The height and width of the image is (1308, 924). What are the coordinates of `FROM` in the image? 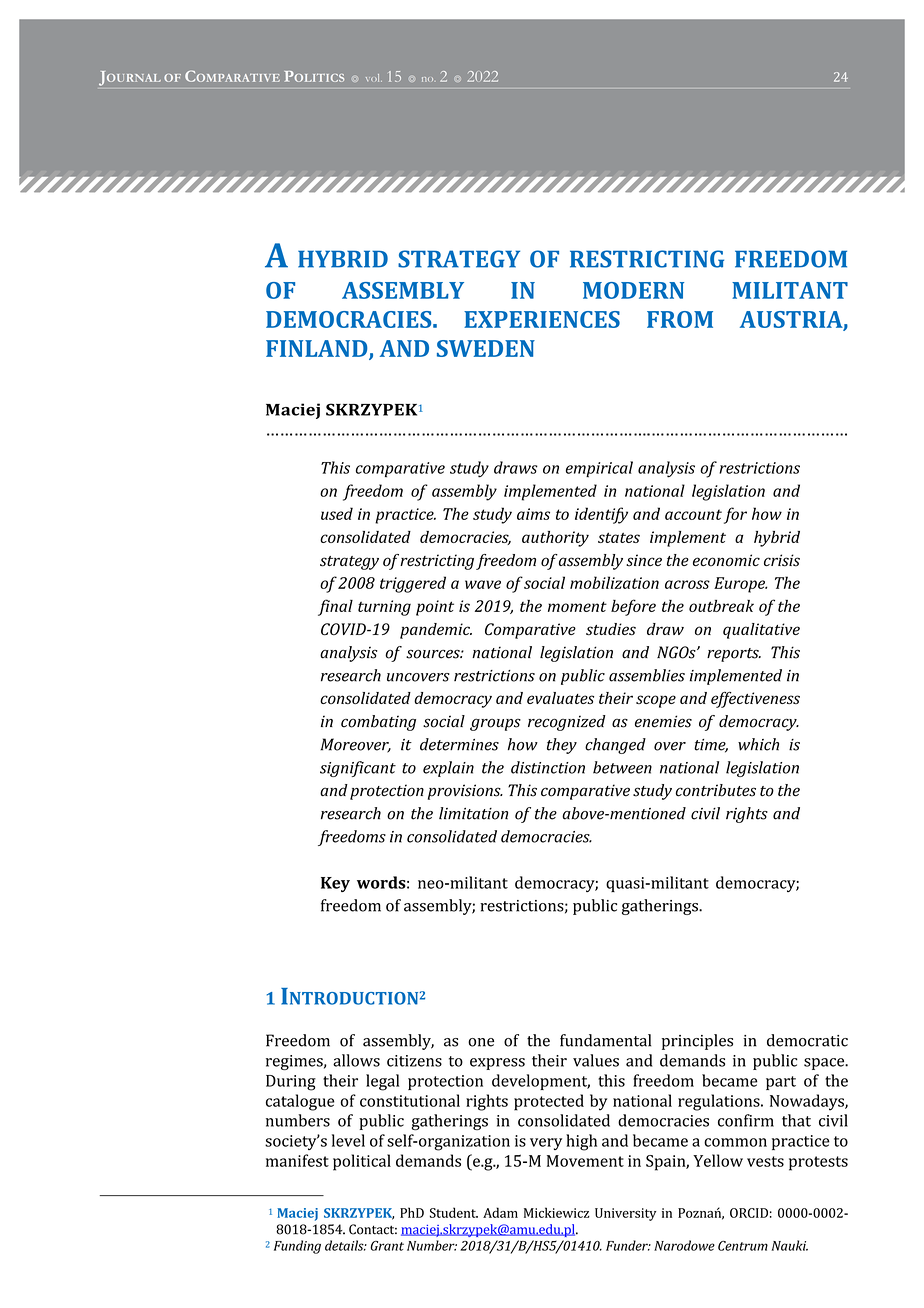 It's located at (680, 319).
